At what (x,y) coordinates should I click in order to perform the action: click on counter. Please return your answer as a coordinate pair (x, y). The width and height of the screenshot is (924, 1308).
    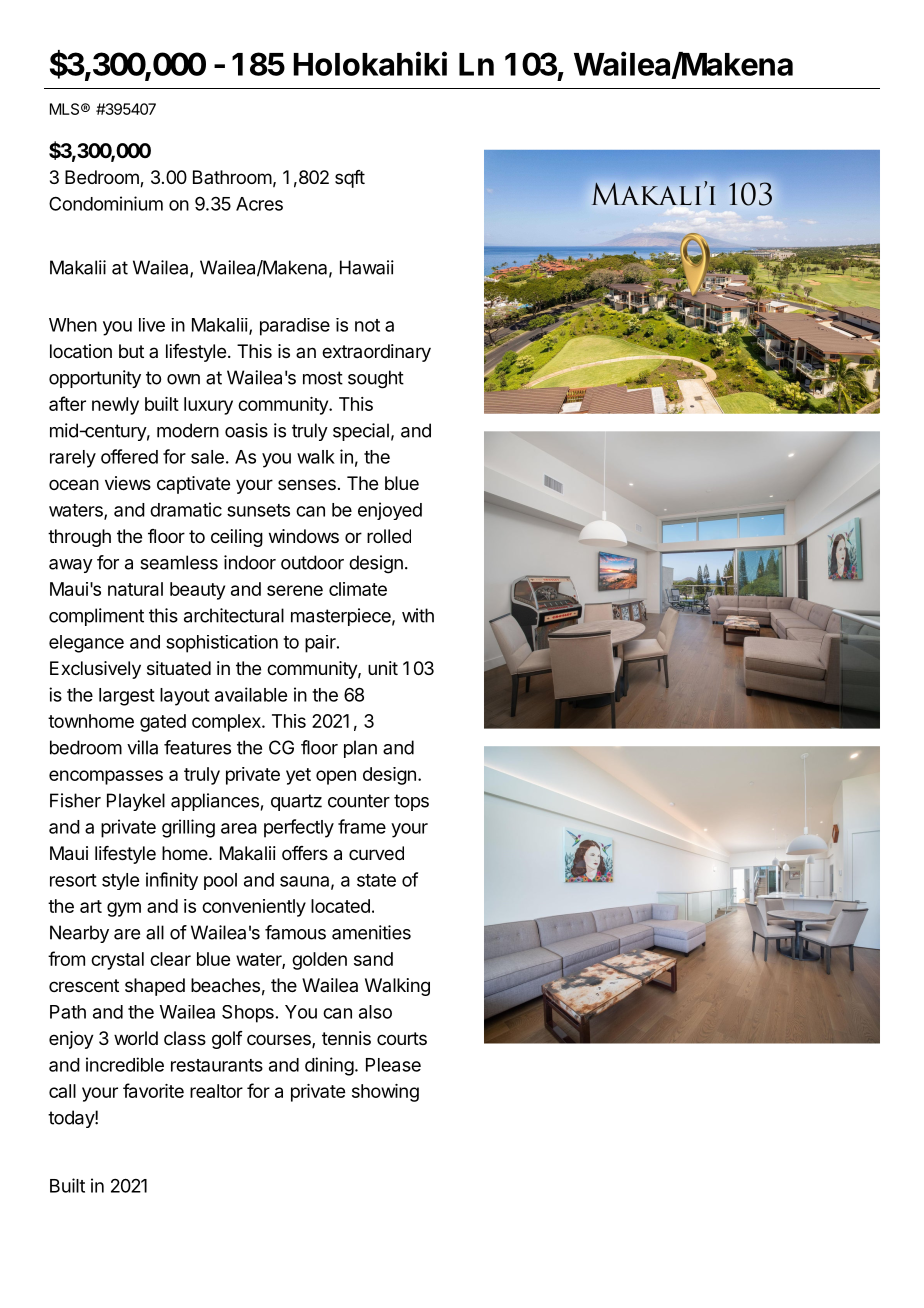
    Looking at the image, I should click on (359, 801).
